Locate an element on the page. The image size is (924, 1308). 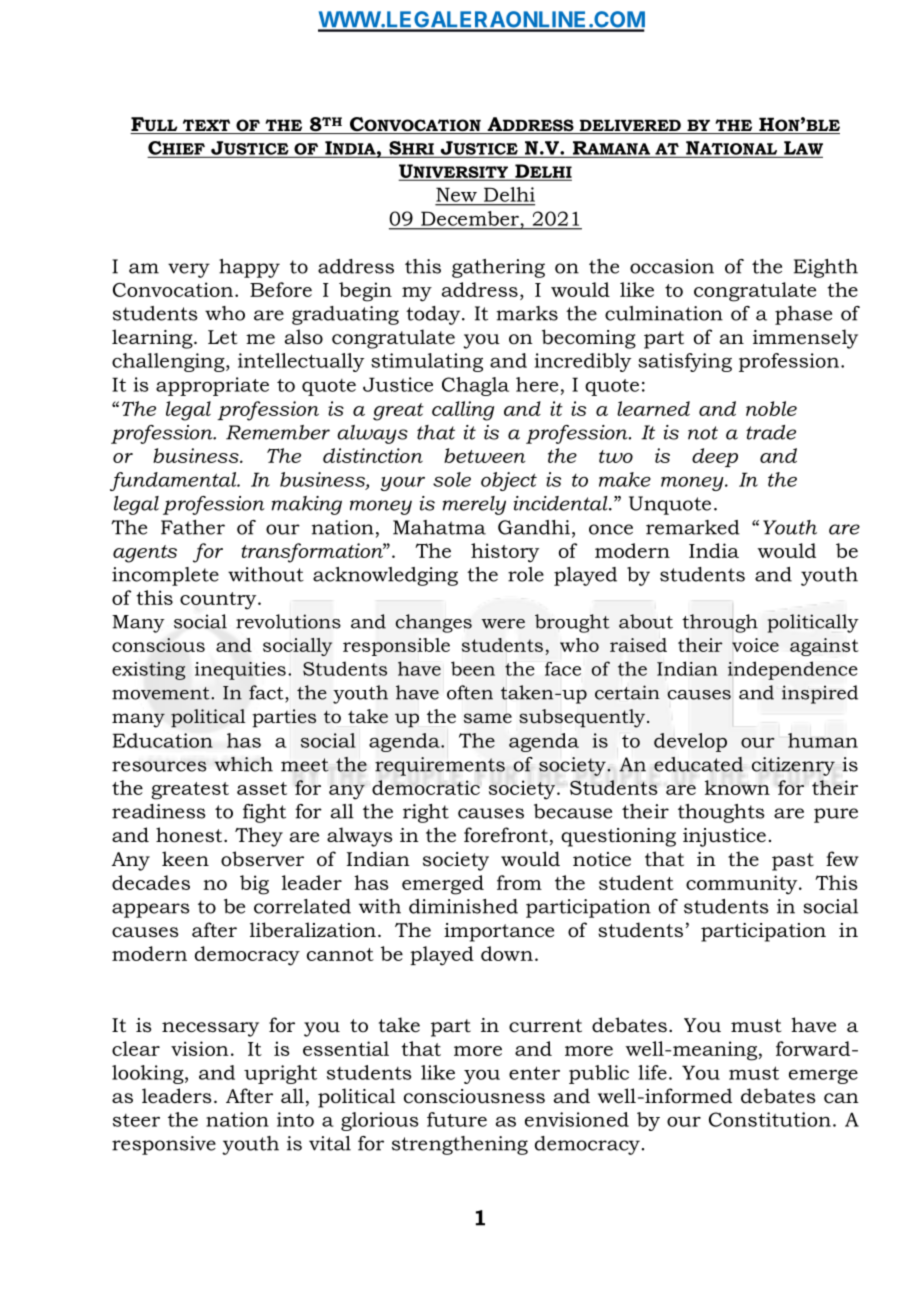
calling is located at coordinates (463, 411).
